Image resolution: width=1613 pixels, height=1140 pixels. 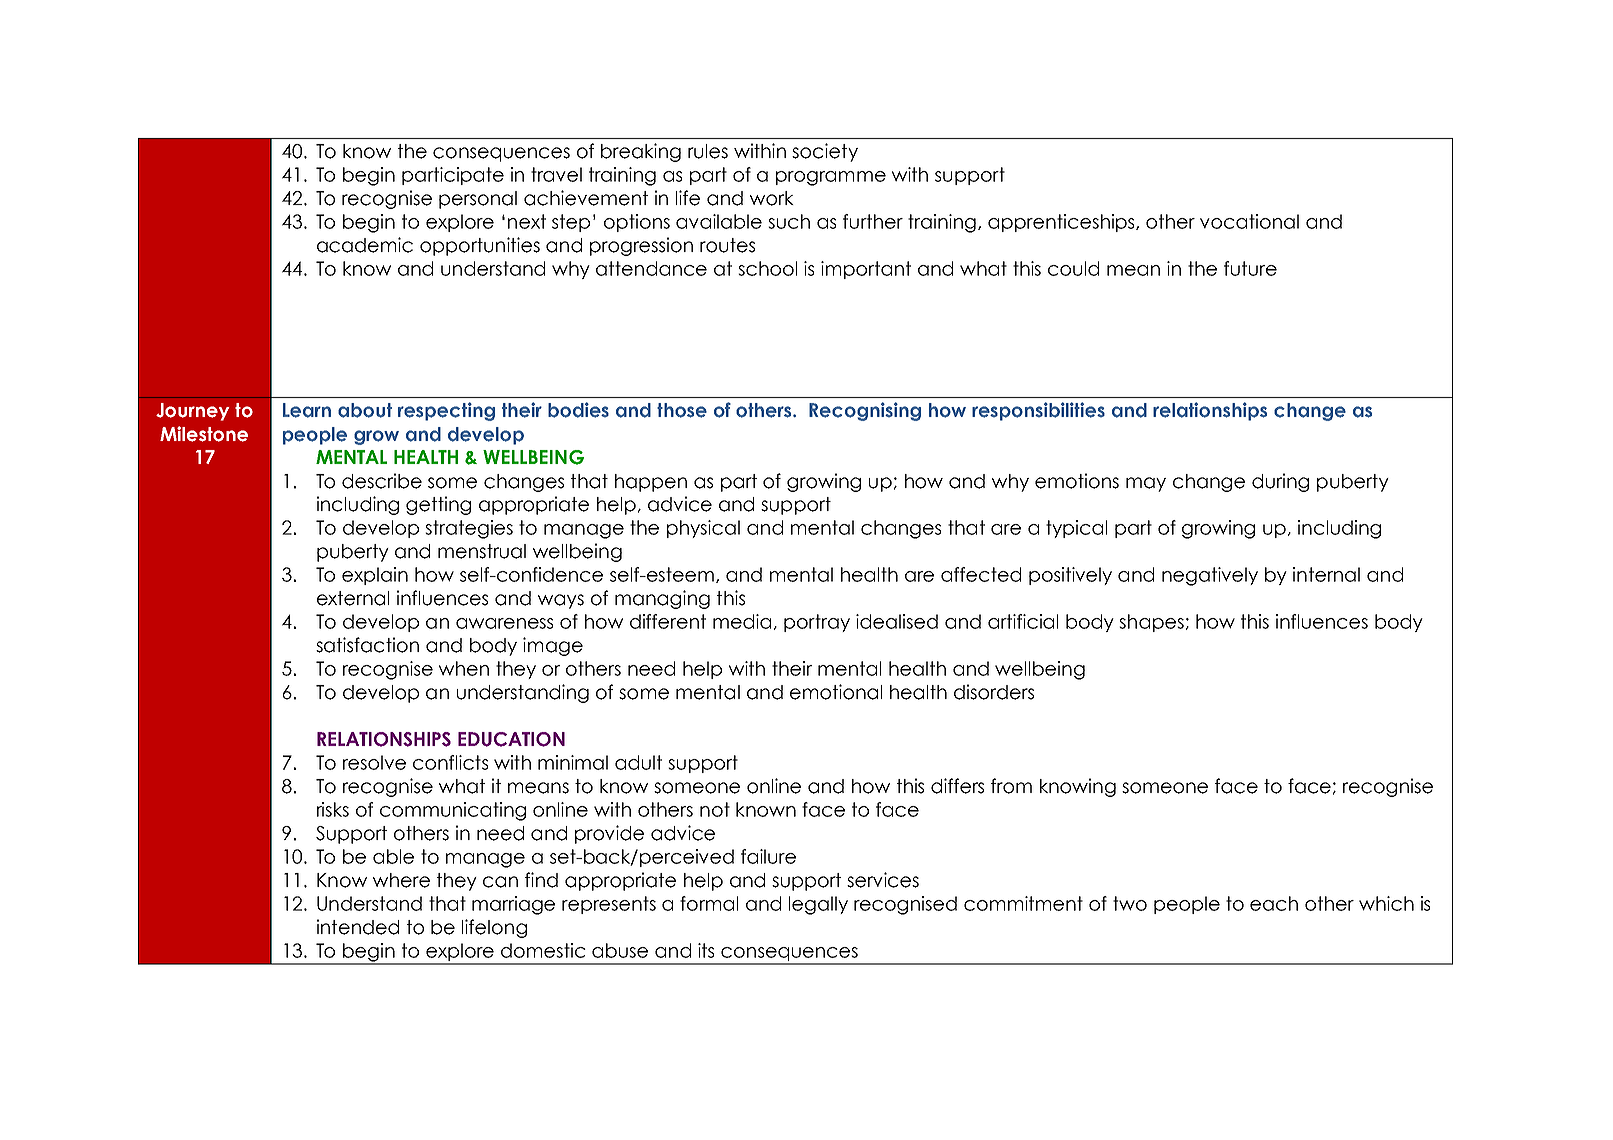 What do you see at coordinates (358, 927) in the image?
I see `intended` at bounding box center [358, 927].
